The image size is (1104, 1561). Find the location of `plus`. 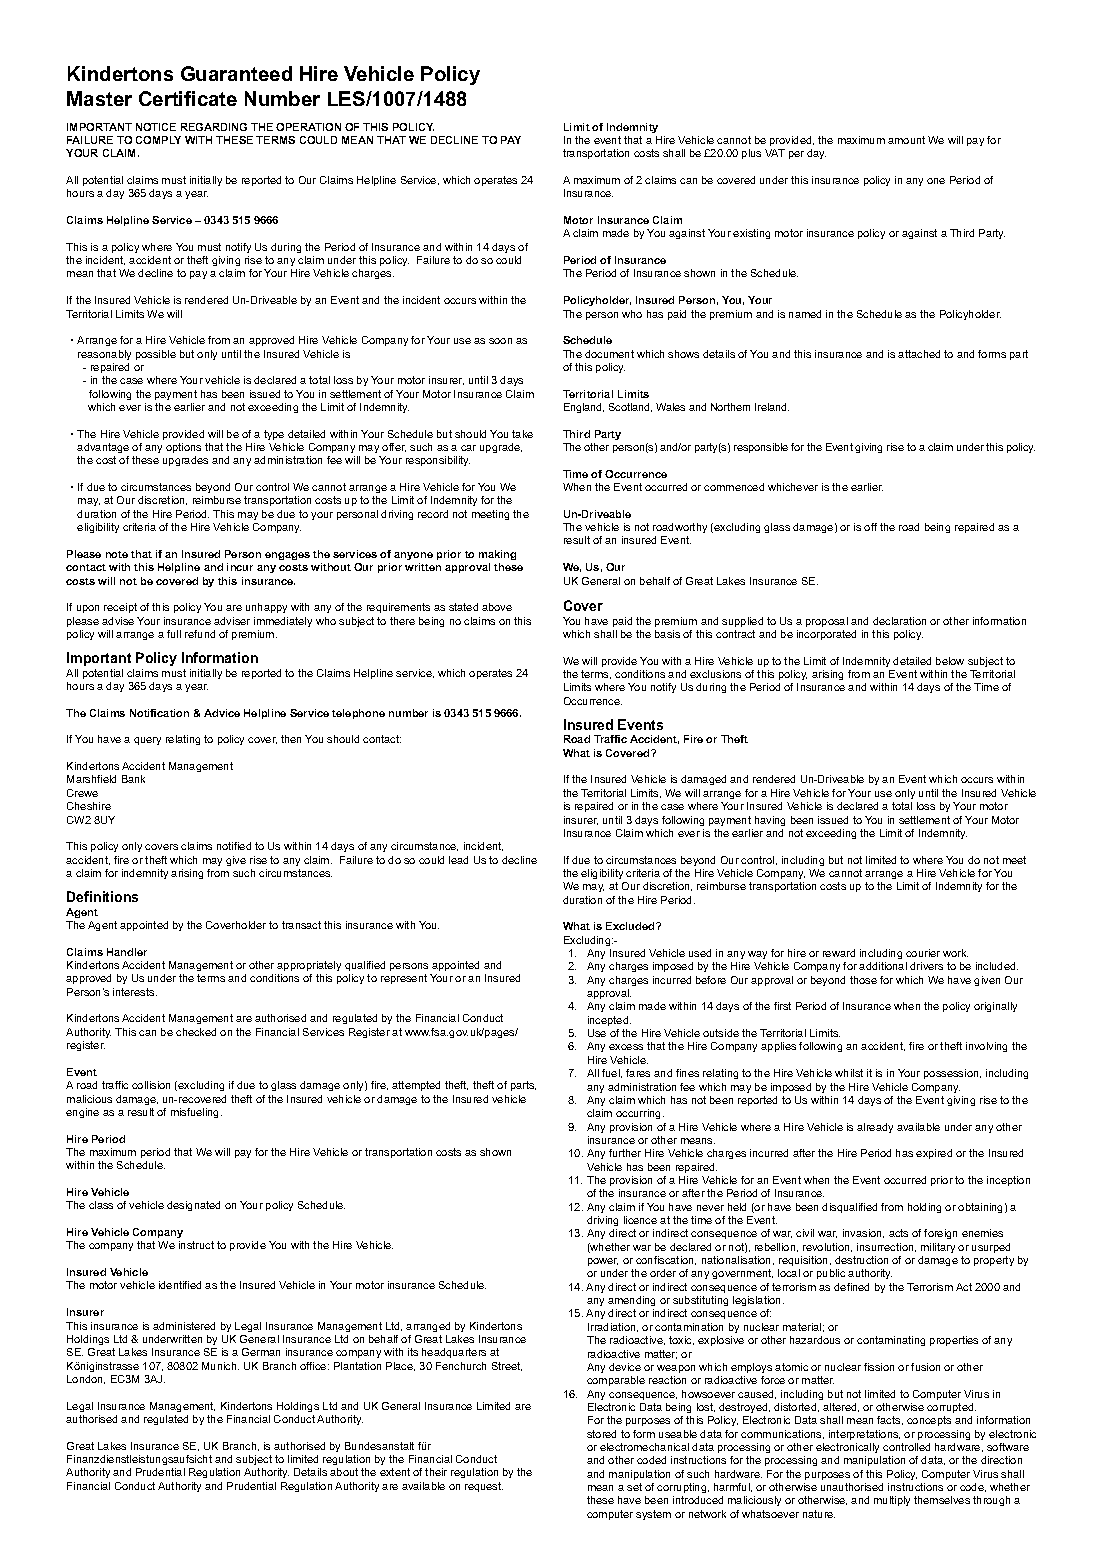

plus is located at coordinates (751, 154).
